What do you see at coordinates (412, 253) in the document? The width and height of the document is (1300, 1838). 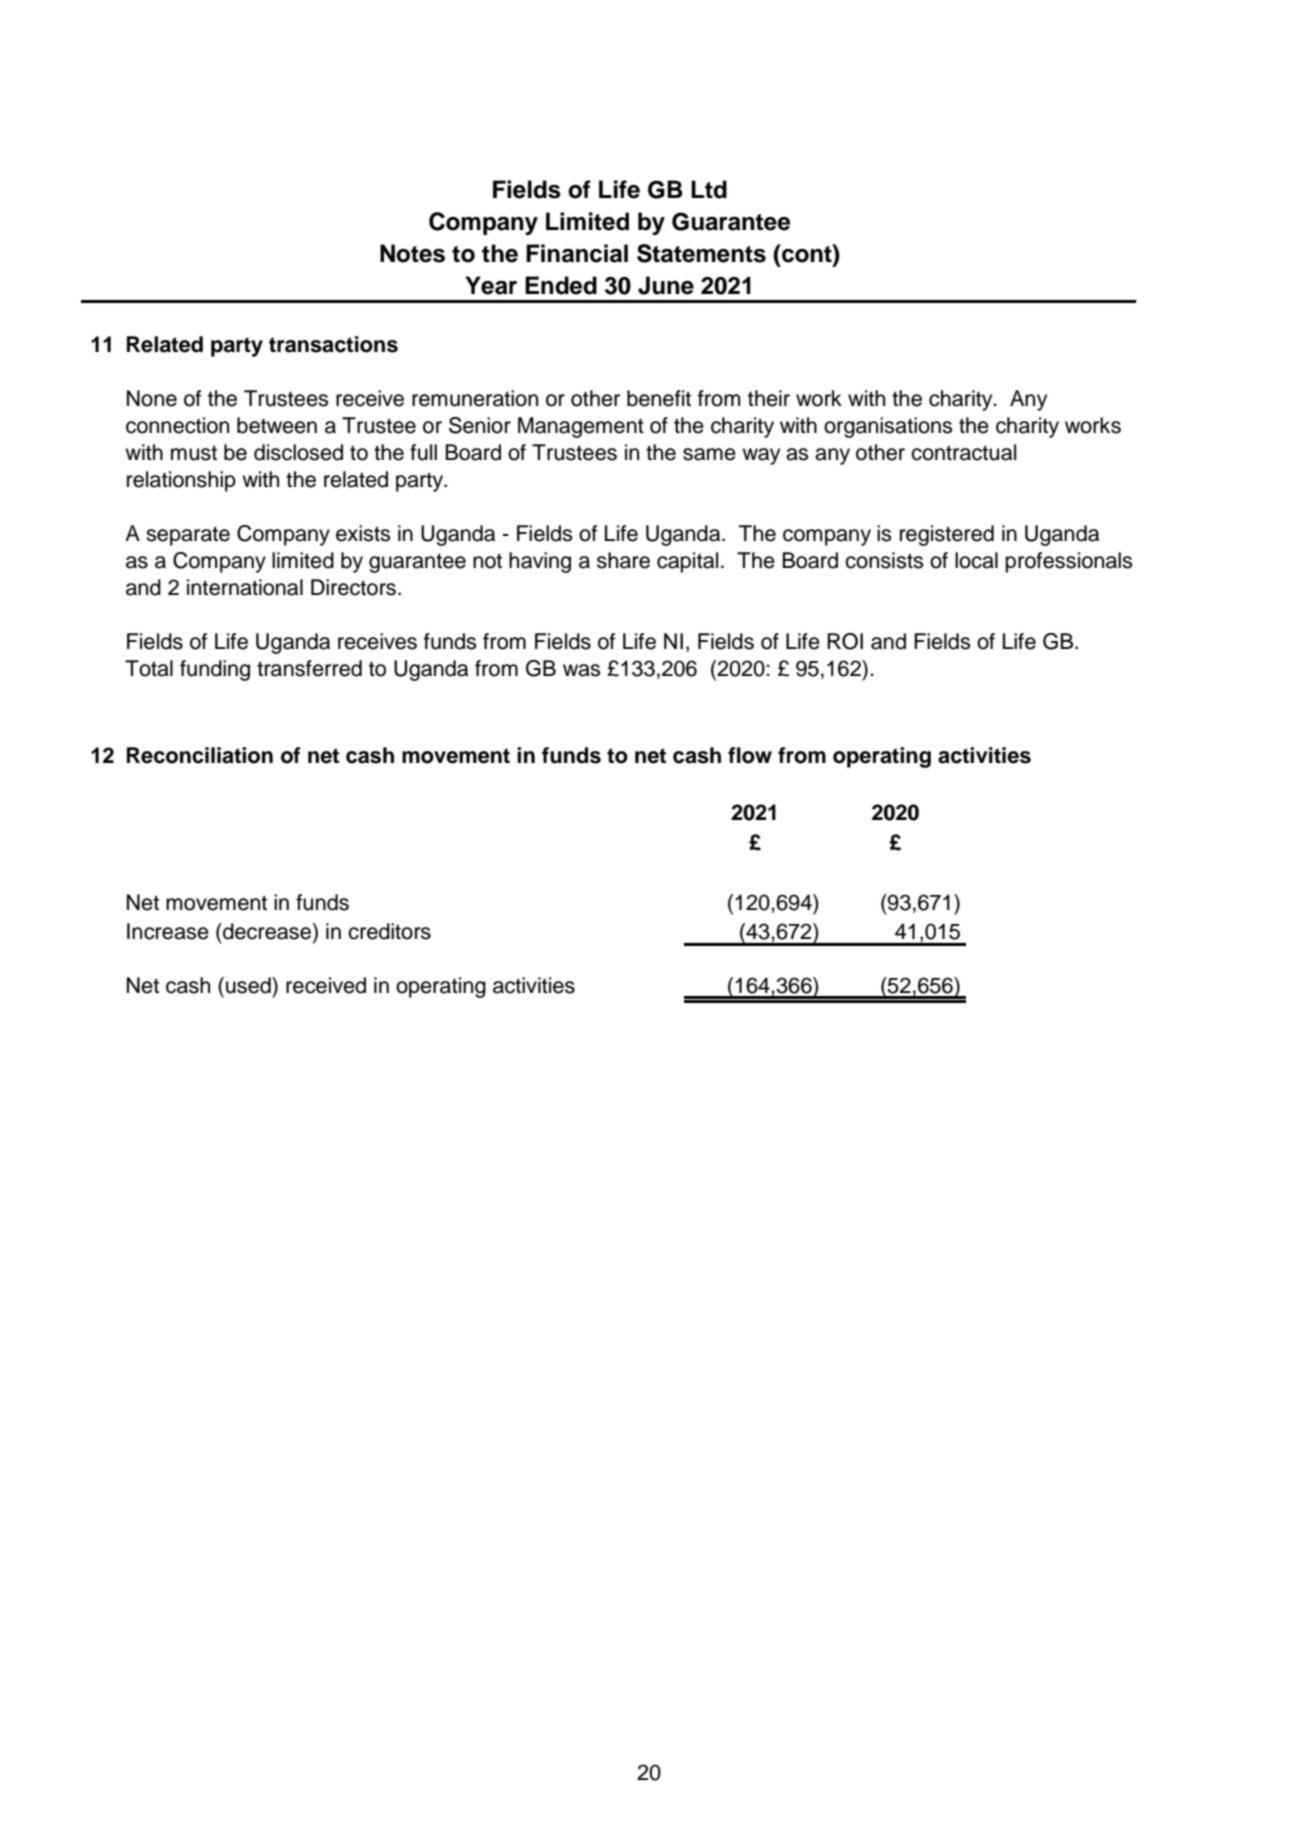 I see `Notes` at bounding box center [412, 253].
